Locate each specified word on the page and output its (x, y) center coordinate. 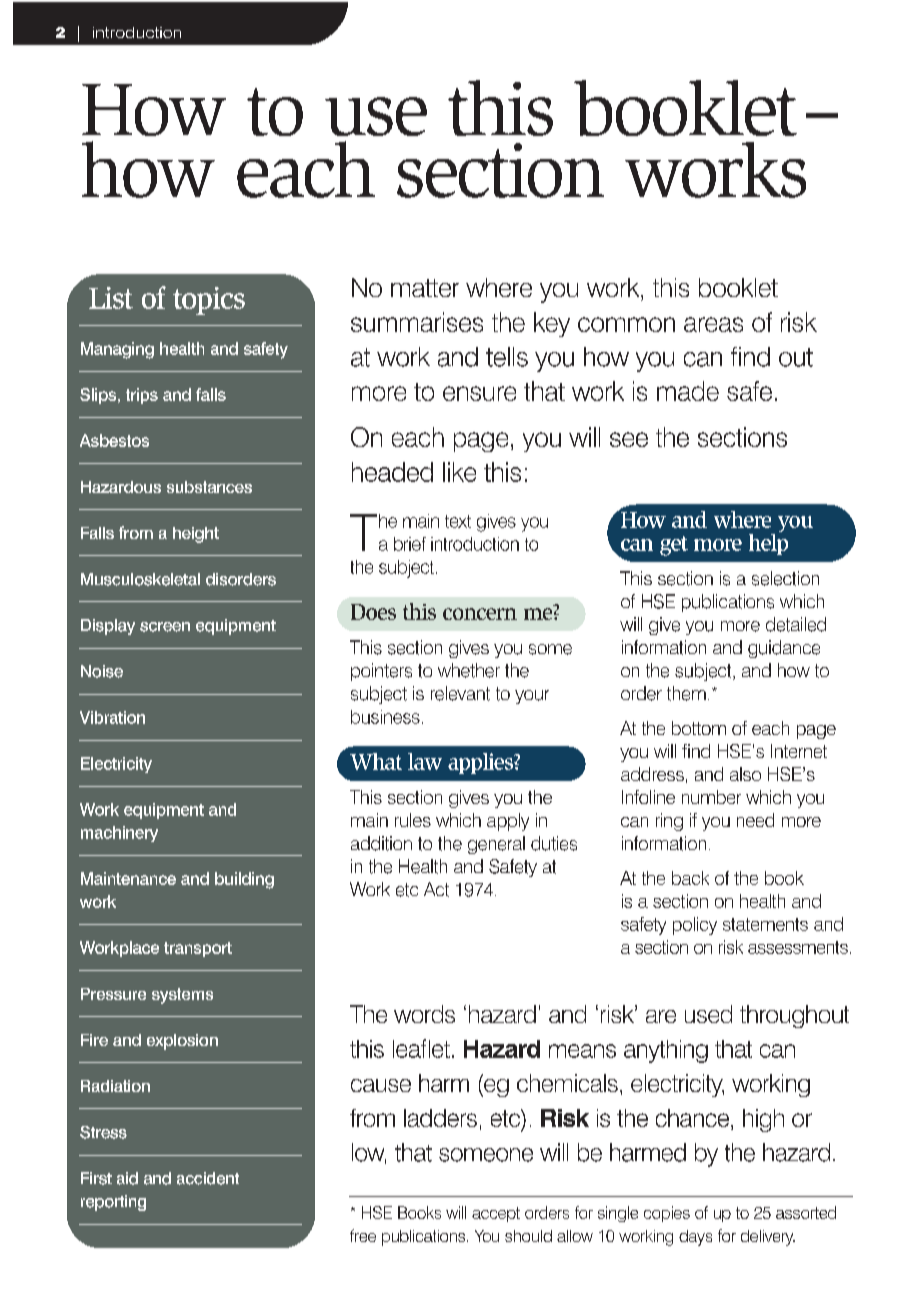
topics (209, 301)
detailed (796, 624)
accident (208, 1178)
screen (165, 627)
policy (695, 926)
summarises (417, 322)
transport (198, 949)
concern (480, 614)
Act (436, 889)
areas (713, 324)
